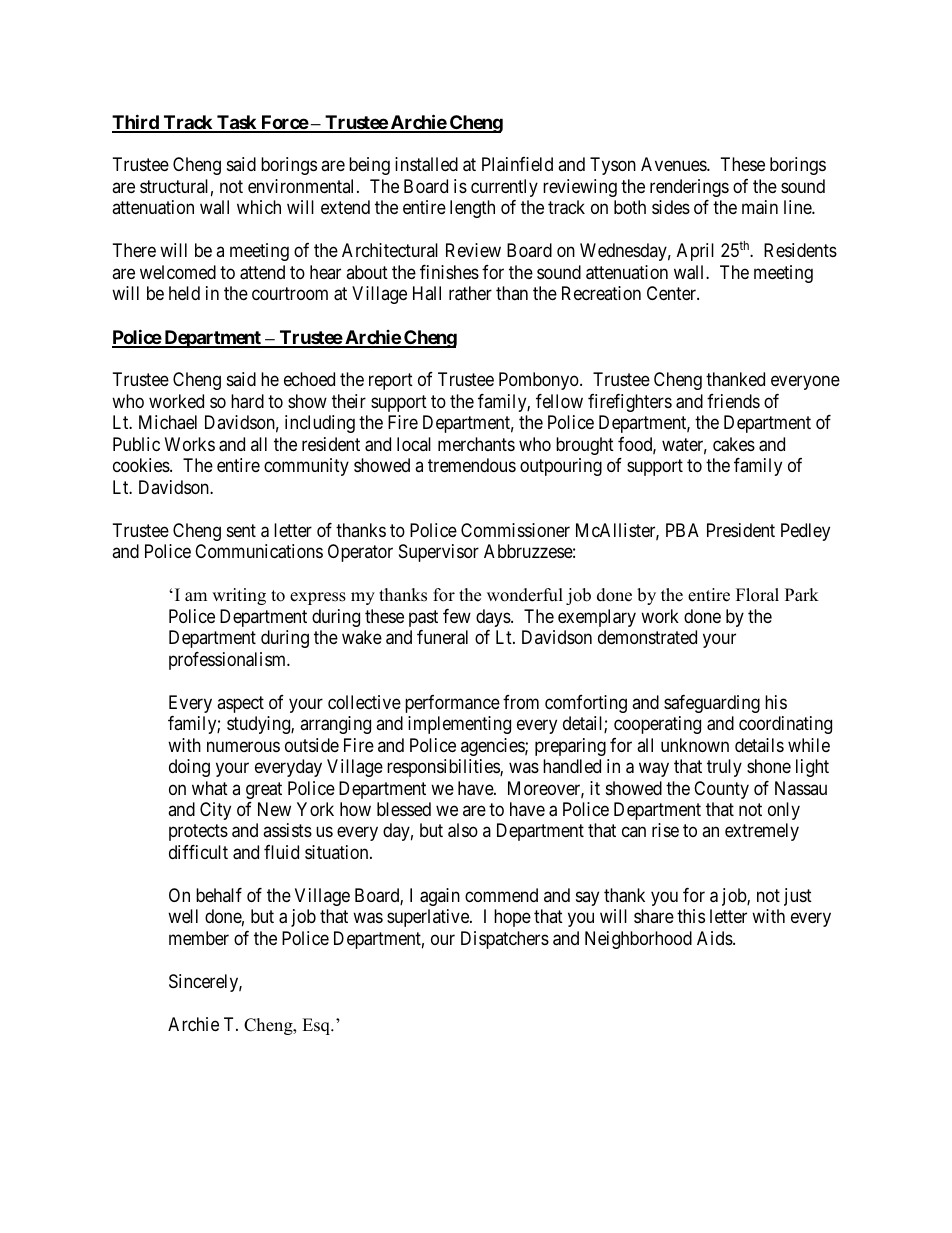 The height and width of the page is (1233, 952). What do you see at coordinates (673, 293) in the page?
I see `Center` at bounding box center [673, 293].
